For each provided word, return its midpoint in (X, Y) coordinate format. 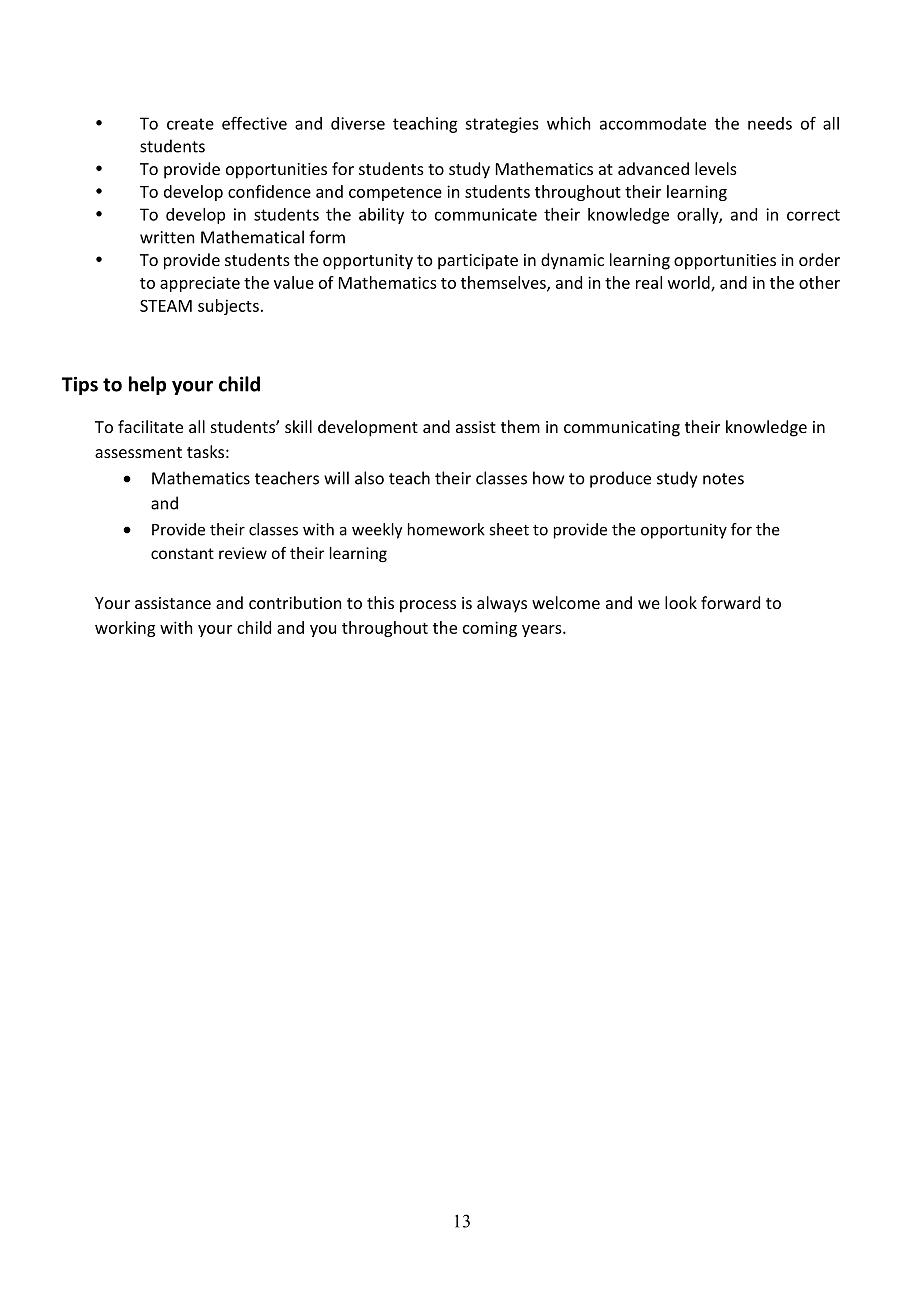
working (125, 629)
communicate (486, 214)
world (690, 283)
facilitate (150, 426)
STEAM (166, 306)
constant (182, 553)
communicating (622, 429)
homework (446, 529)
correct (813, 215)
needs (770, 123)
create (190, 124)
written (167, 237)
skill (298, 426)
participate (478, 262)
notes (723, 479)
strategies (501, 125)
